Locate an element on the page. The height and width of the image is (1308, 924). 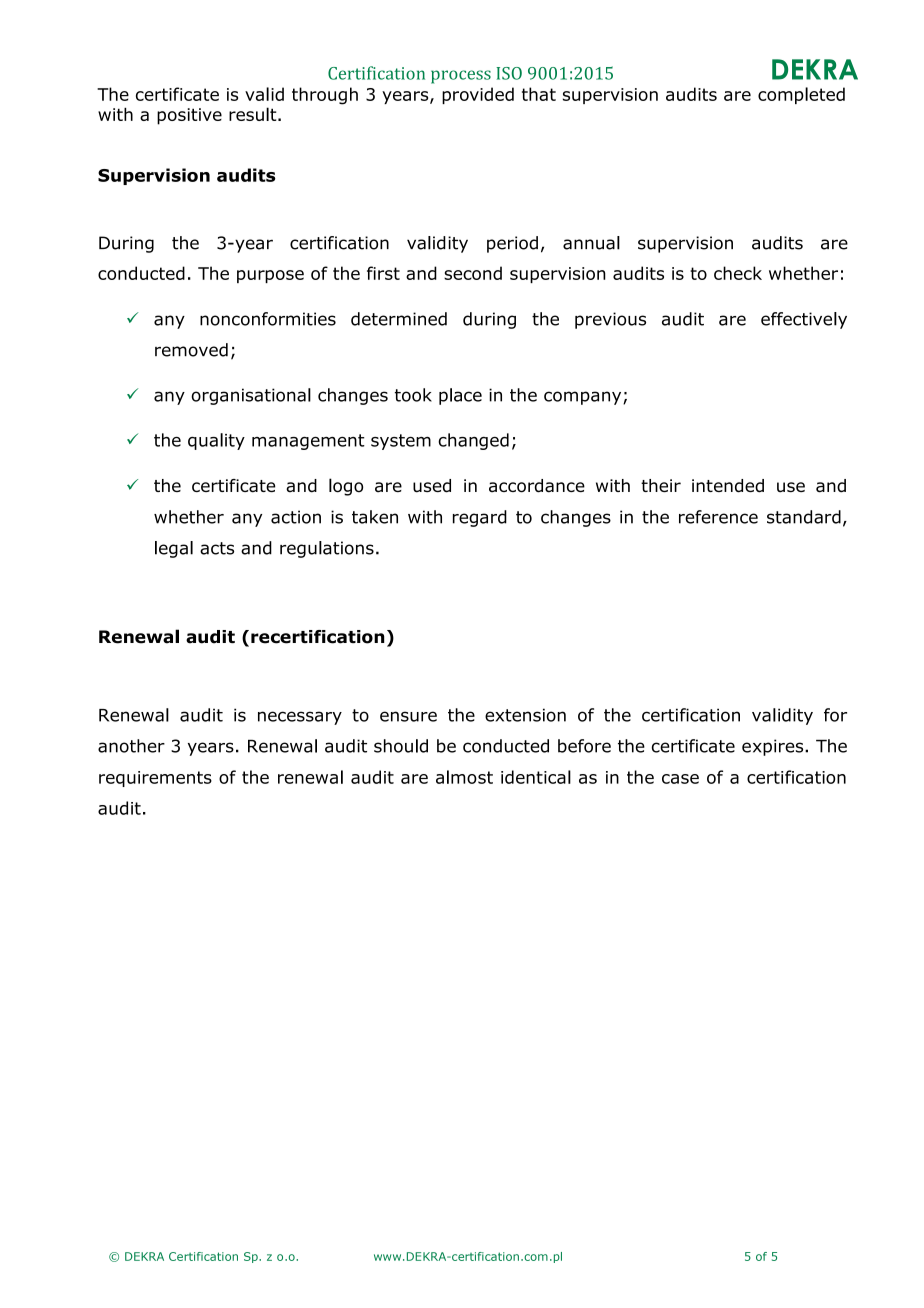
intended is located at coordinates (728, 486).
